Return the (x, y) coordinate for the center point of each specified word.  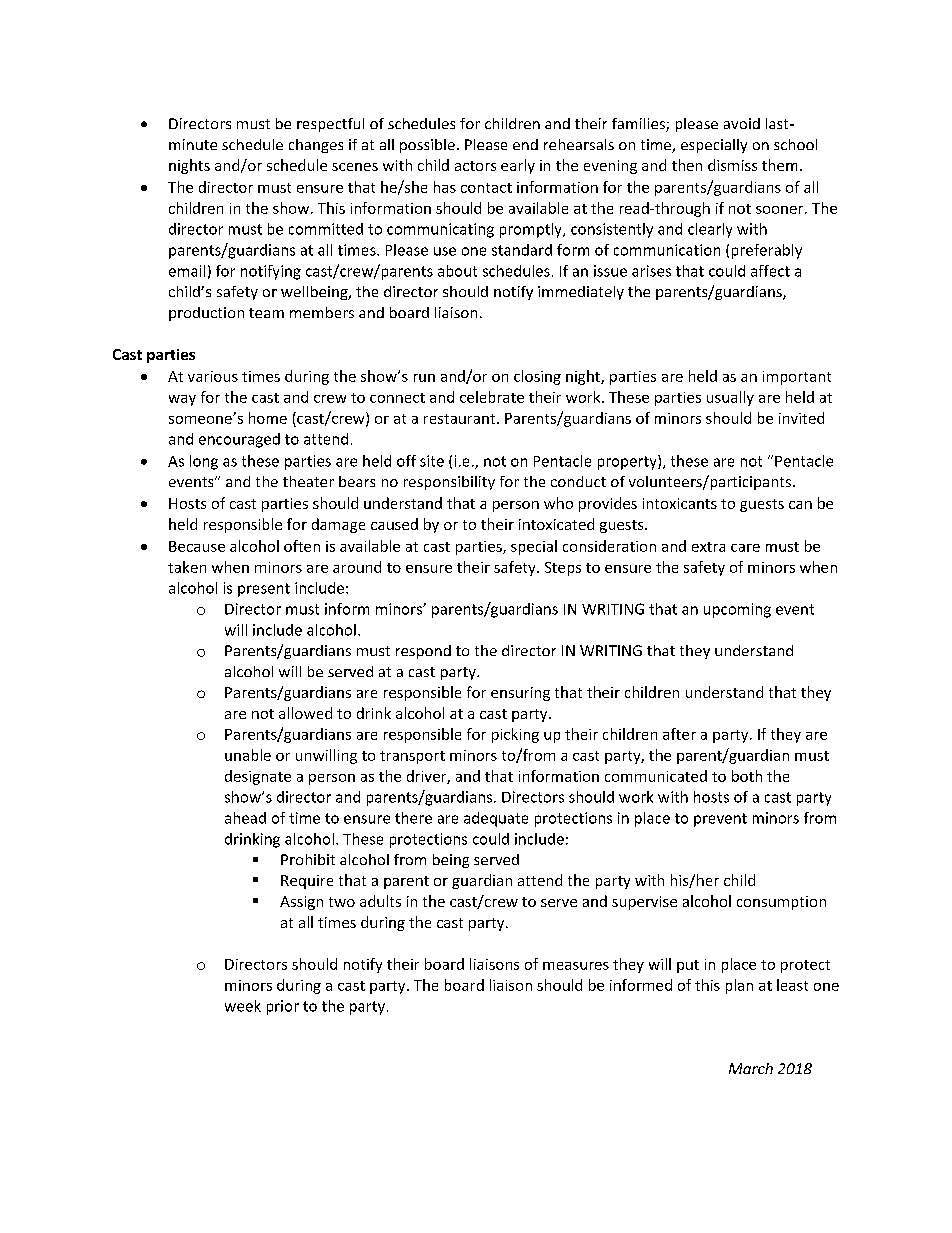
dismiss (732, 165)
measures (576, 966)
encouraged (239, 440)
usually (730, 398)
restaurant (461, 419)
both (747, 776)
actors (475, 166)
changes (316, 146)
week (243, 1006)
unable (248, 755)
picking (515, 735)
